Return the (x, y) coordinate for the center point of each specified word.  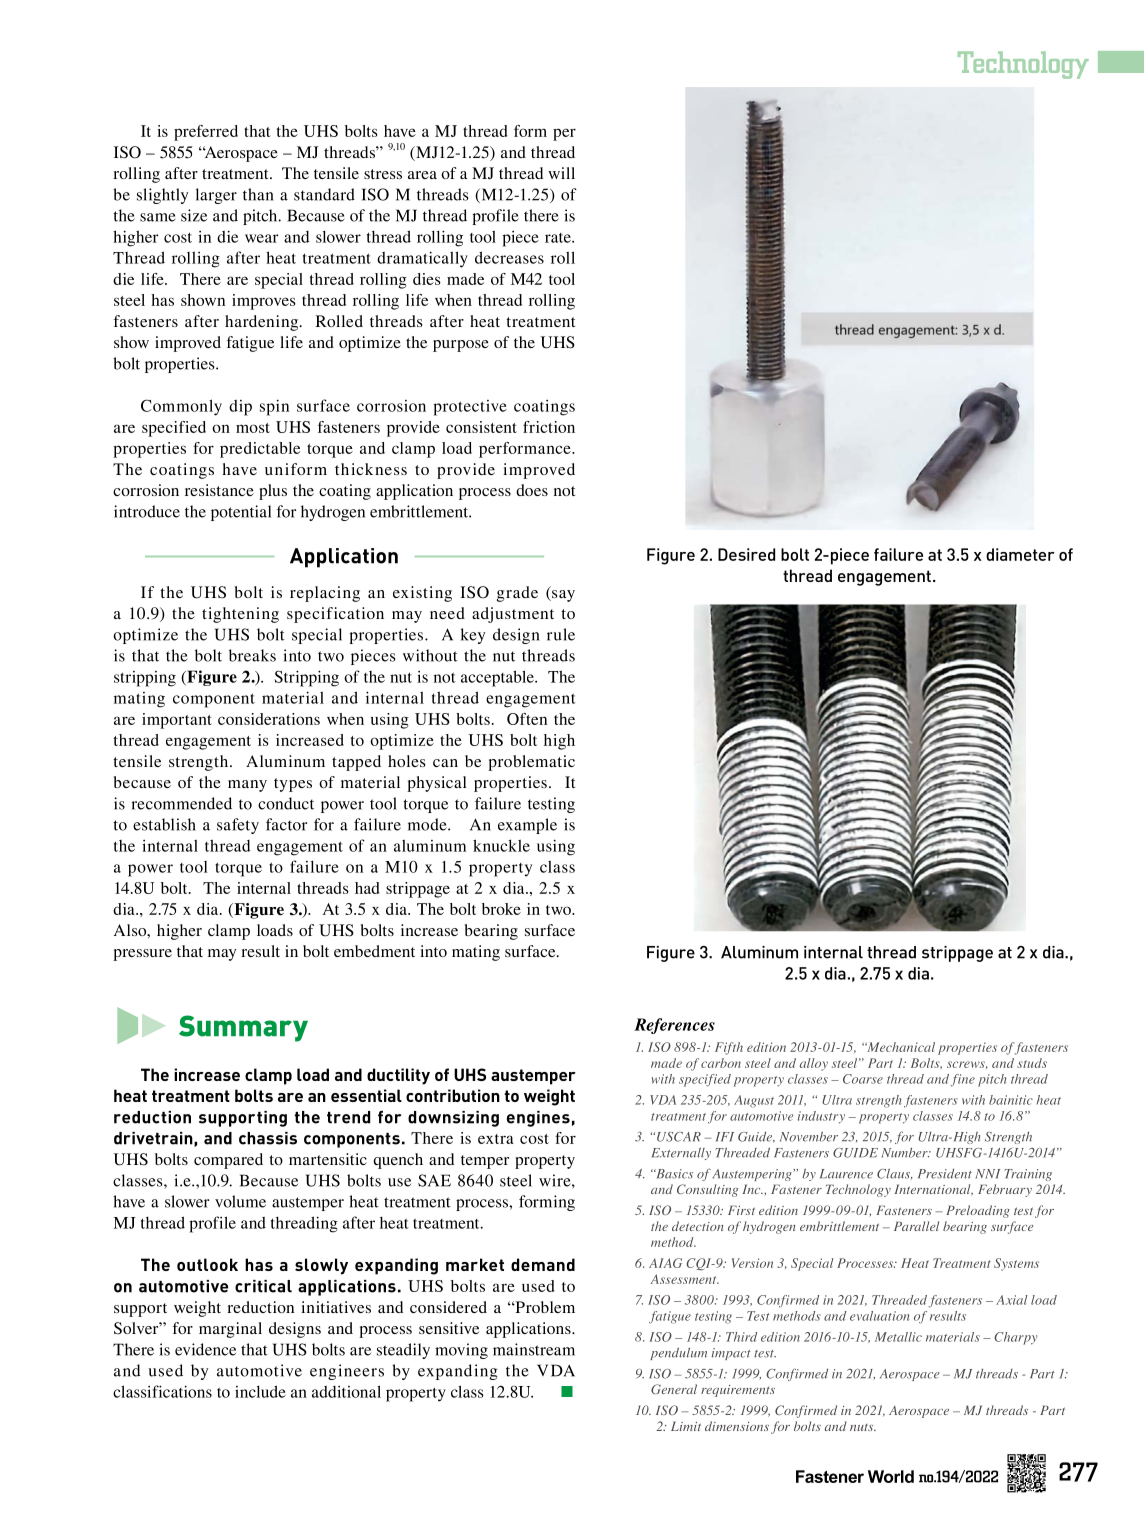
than (258, 194)
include (260, 1391)
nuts (863, 1427)
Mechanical (900, 1047)
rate (559, 238)
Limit (686, 1426)
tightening (240, 615)
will (561, 173)
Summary (243, 1028)
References (674, 1026)
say (562, 596)
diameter (1020, 554)
